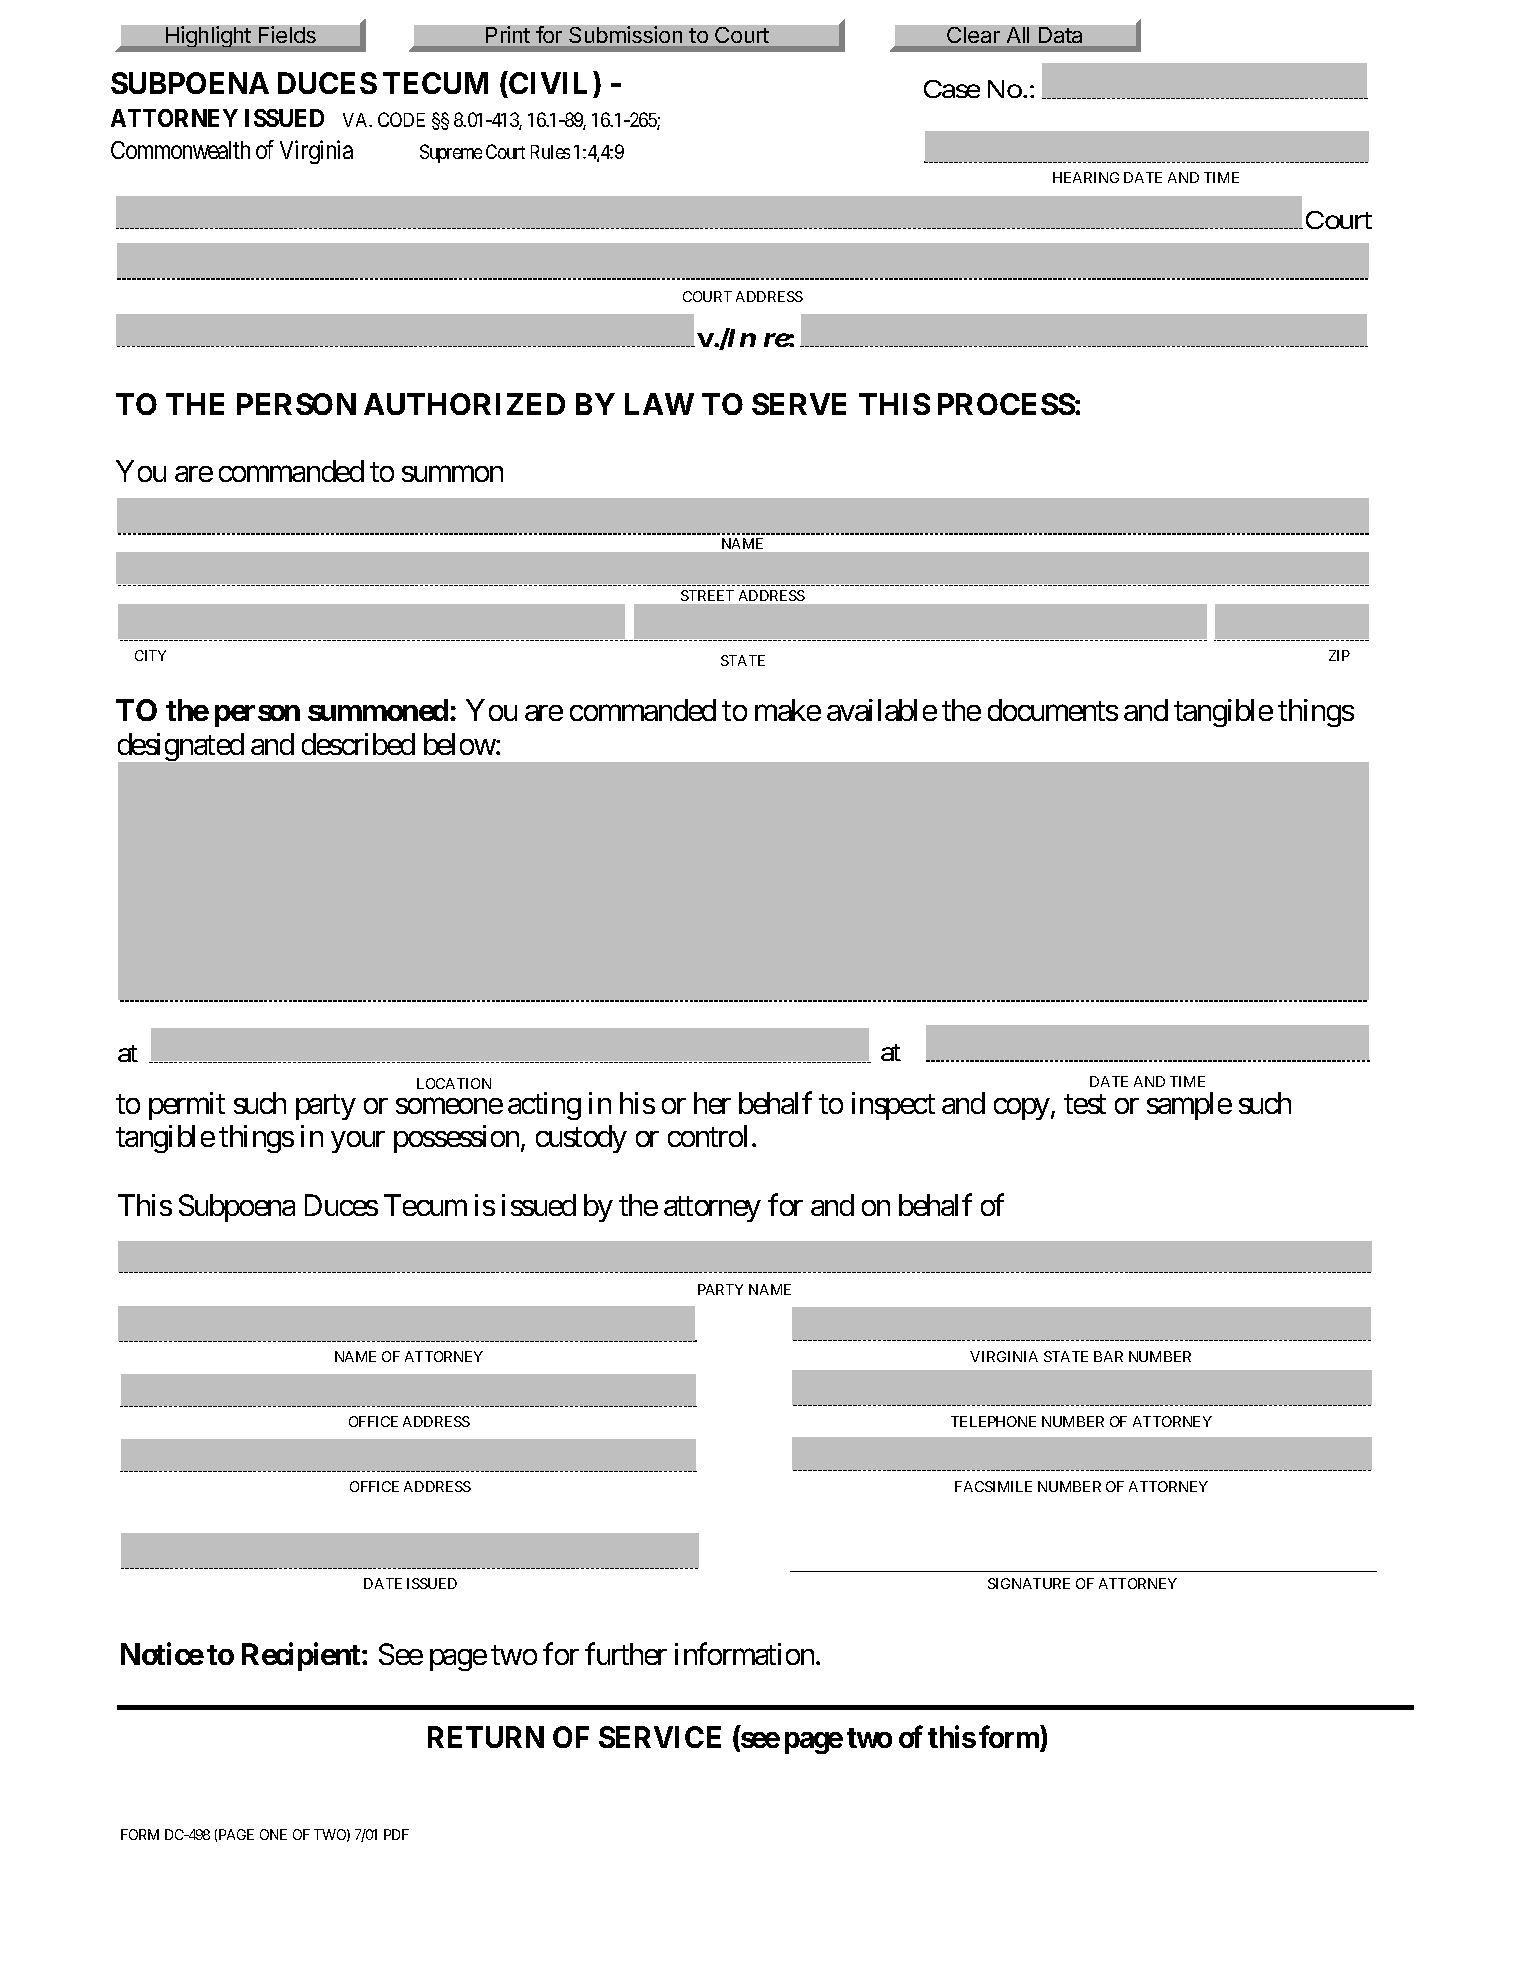  I want to click on STREET, so click(707, 595).
